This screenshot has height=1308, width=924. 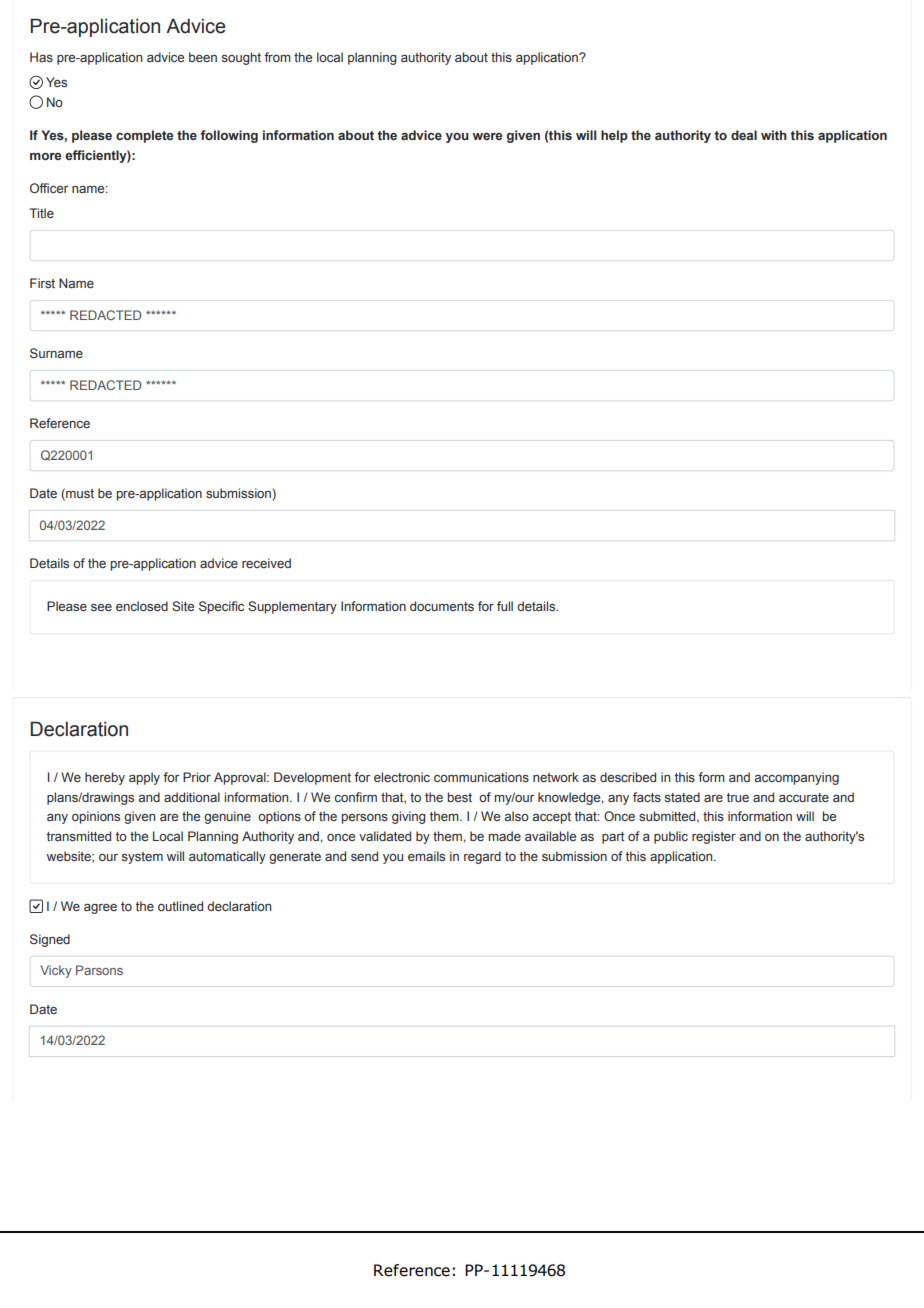 What do you see at coordinates (203, 57) in the screenshot?
I see `been` at bounding box center [203, 57].
